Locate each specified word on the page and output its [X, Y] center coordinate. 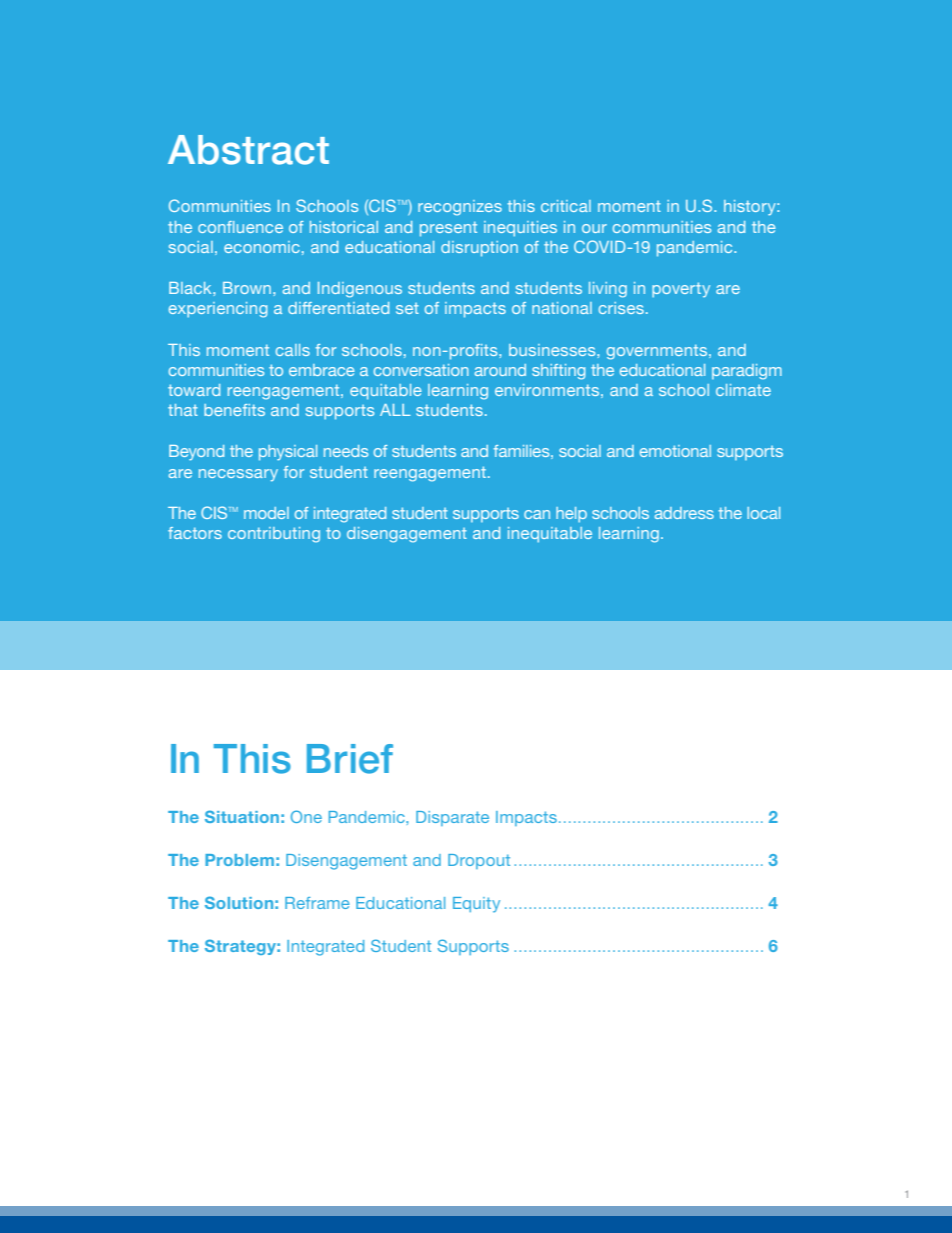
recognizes [460, 208]
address [684, 513]
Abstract [248, 150]
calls [293, 350]
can [537, 514]
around [500, 370]
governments [658, 352]
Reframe [317, 903]
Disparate [452, 818]
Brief [350, 759]
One [306, 816]
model [266, 513]
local [763, 513]
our [594, 228]
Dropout [479, 861]
